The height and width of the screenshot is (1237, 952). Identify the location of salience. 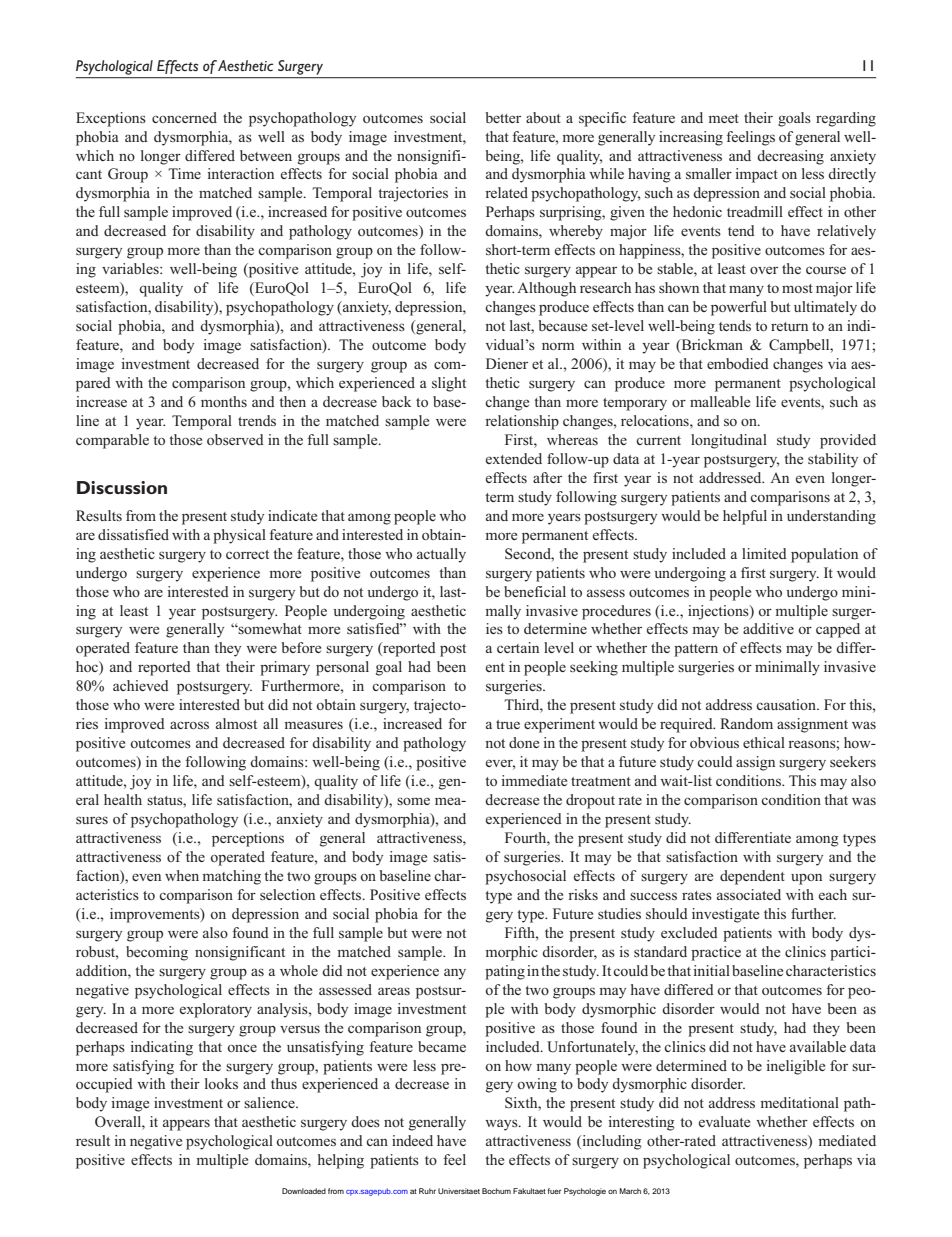
(270, 1102).
